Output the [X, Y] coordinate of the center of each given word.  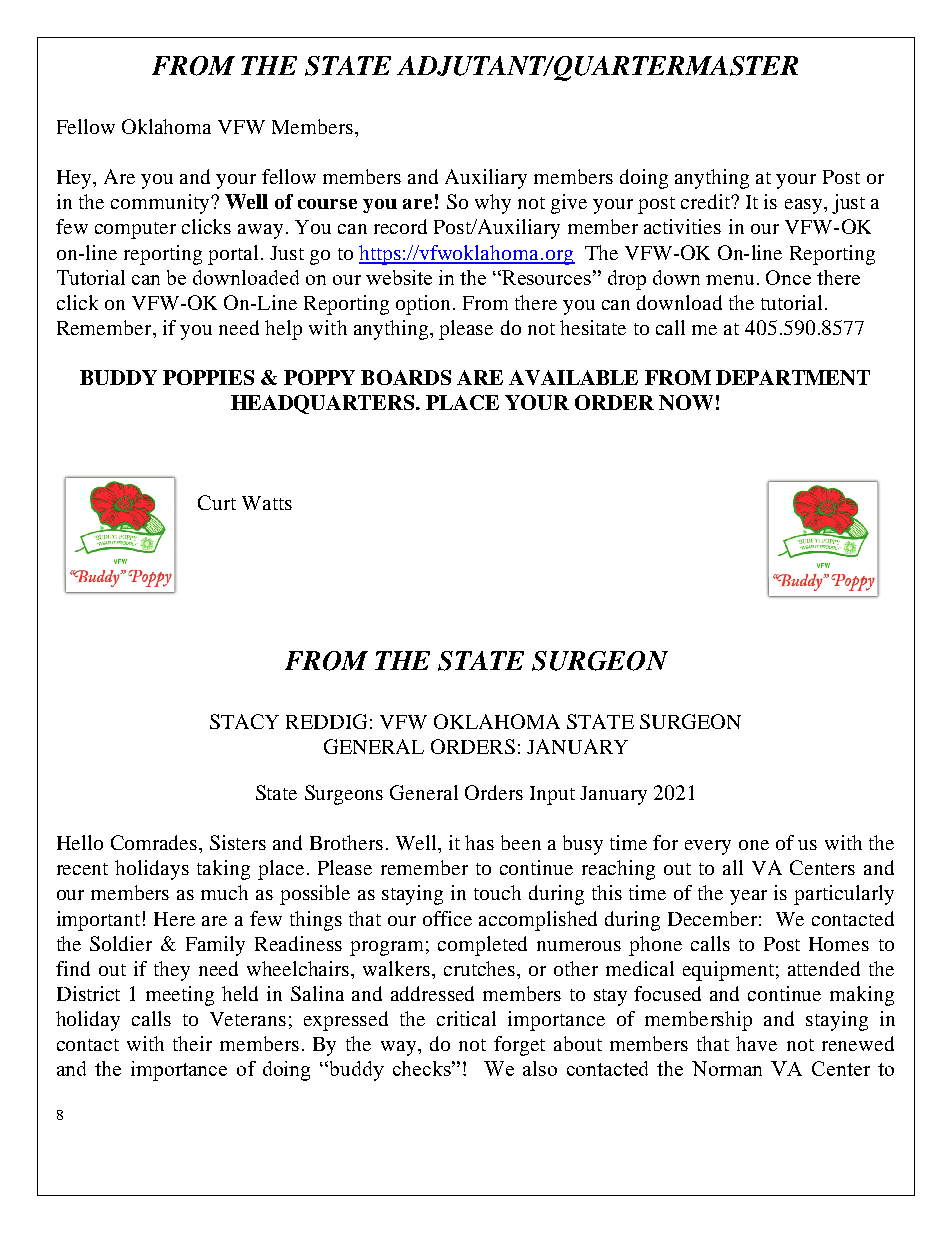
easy [805, 206]
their [192, 1043]
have [756, 1043]
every [708, 847]
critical [466, 1018]
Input [552, 795]
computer [135, 230]
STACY [244, 721]
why [493, 204]
